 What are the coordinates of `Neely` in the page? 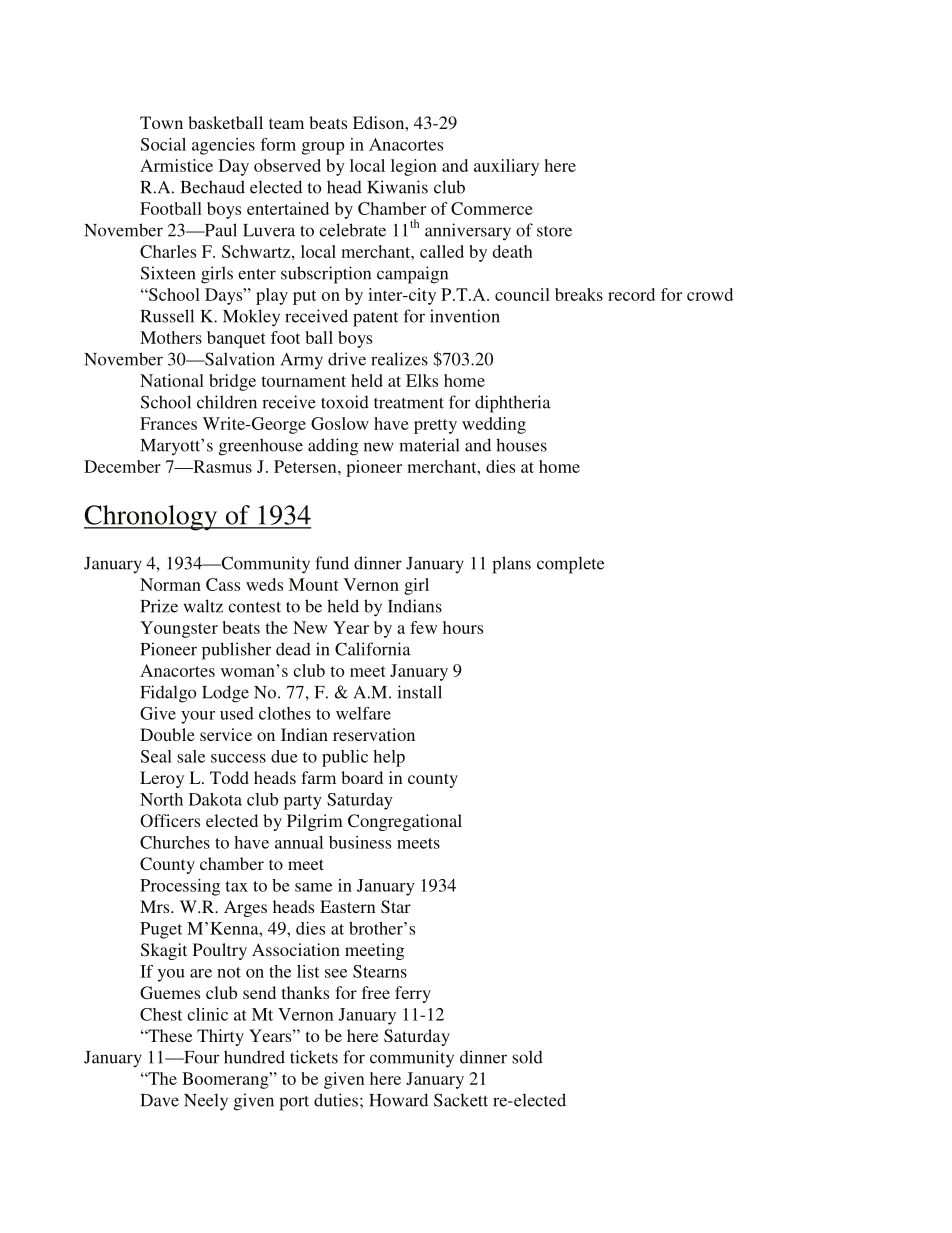 It's located at (206, 1102).
